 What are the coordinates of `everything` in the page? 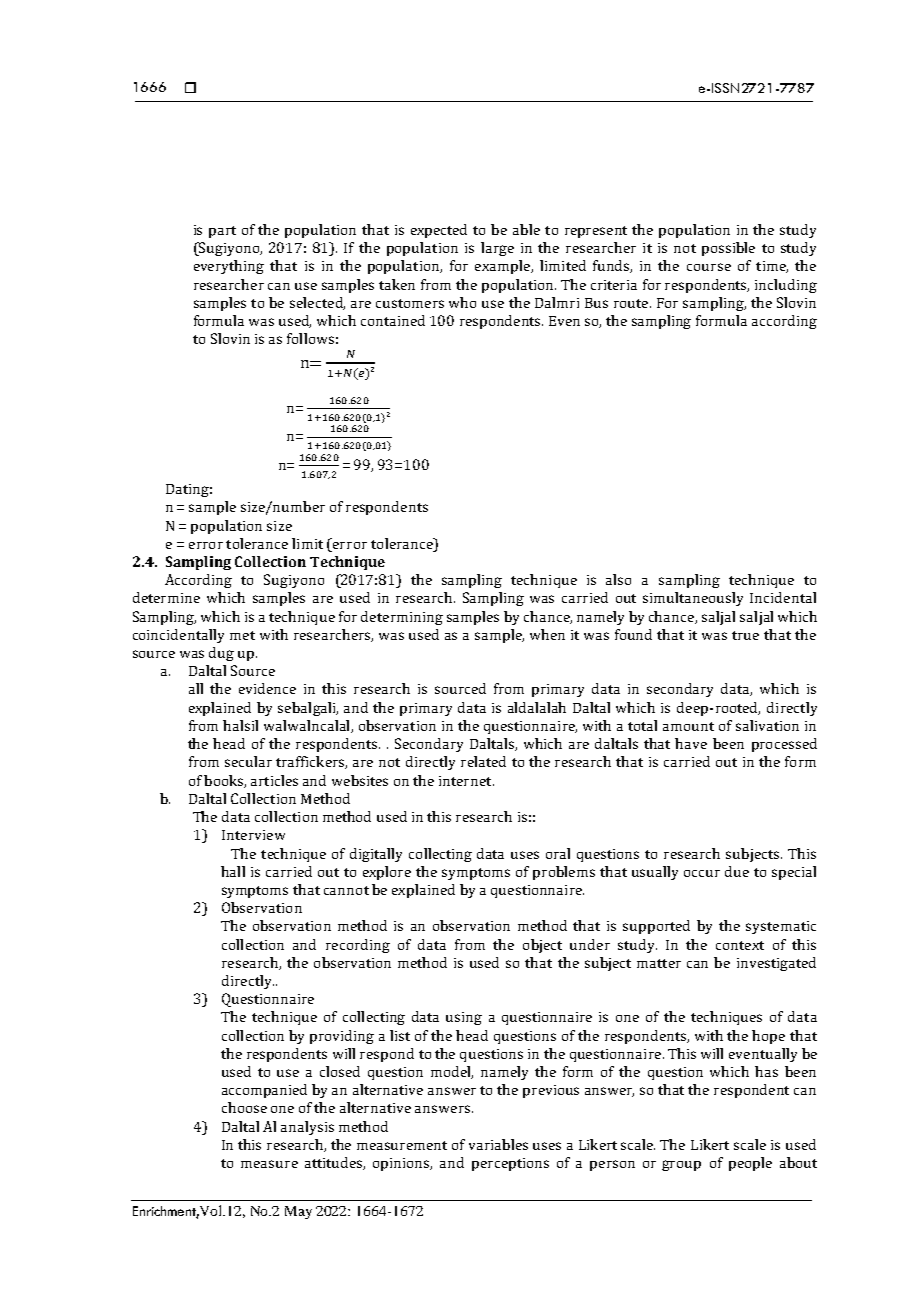 It's located at (229, 267).
